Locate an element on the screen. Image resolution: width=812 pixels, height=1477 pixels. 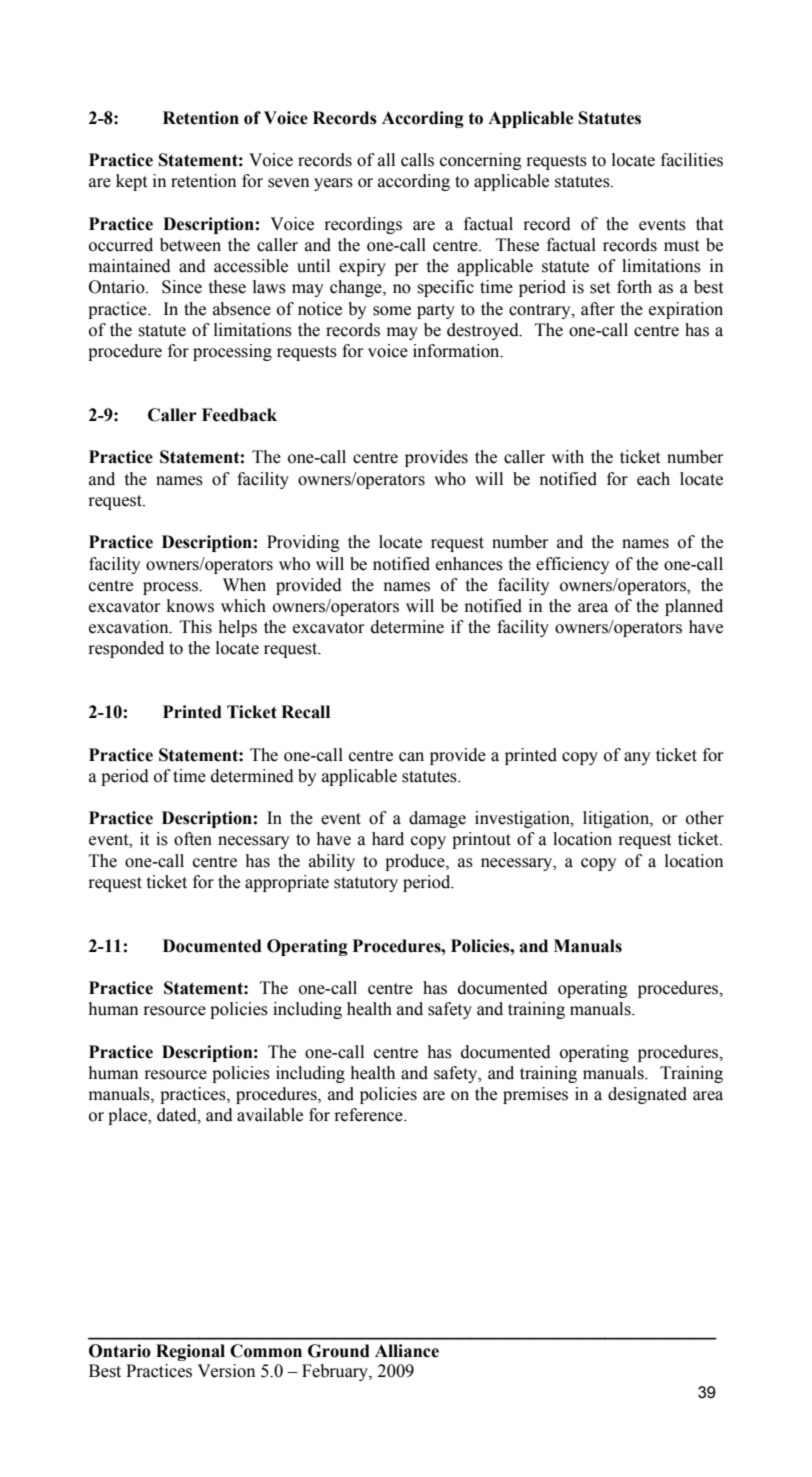
each is located at coordinates (653, 479).
